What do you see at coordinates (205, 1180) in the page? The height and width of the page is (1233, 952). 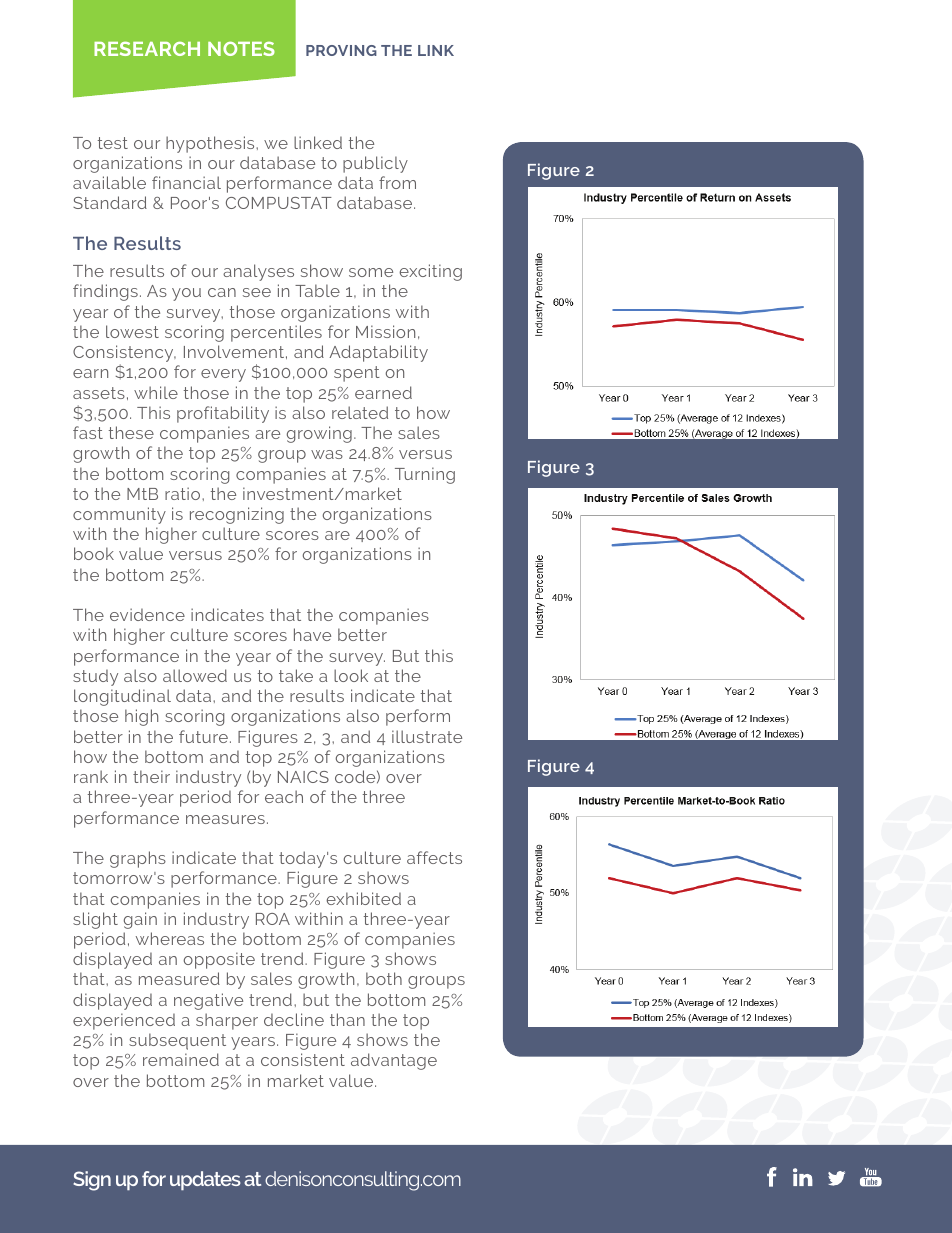 I see `updates` at bounding box center [205, 1180].
